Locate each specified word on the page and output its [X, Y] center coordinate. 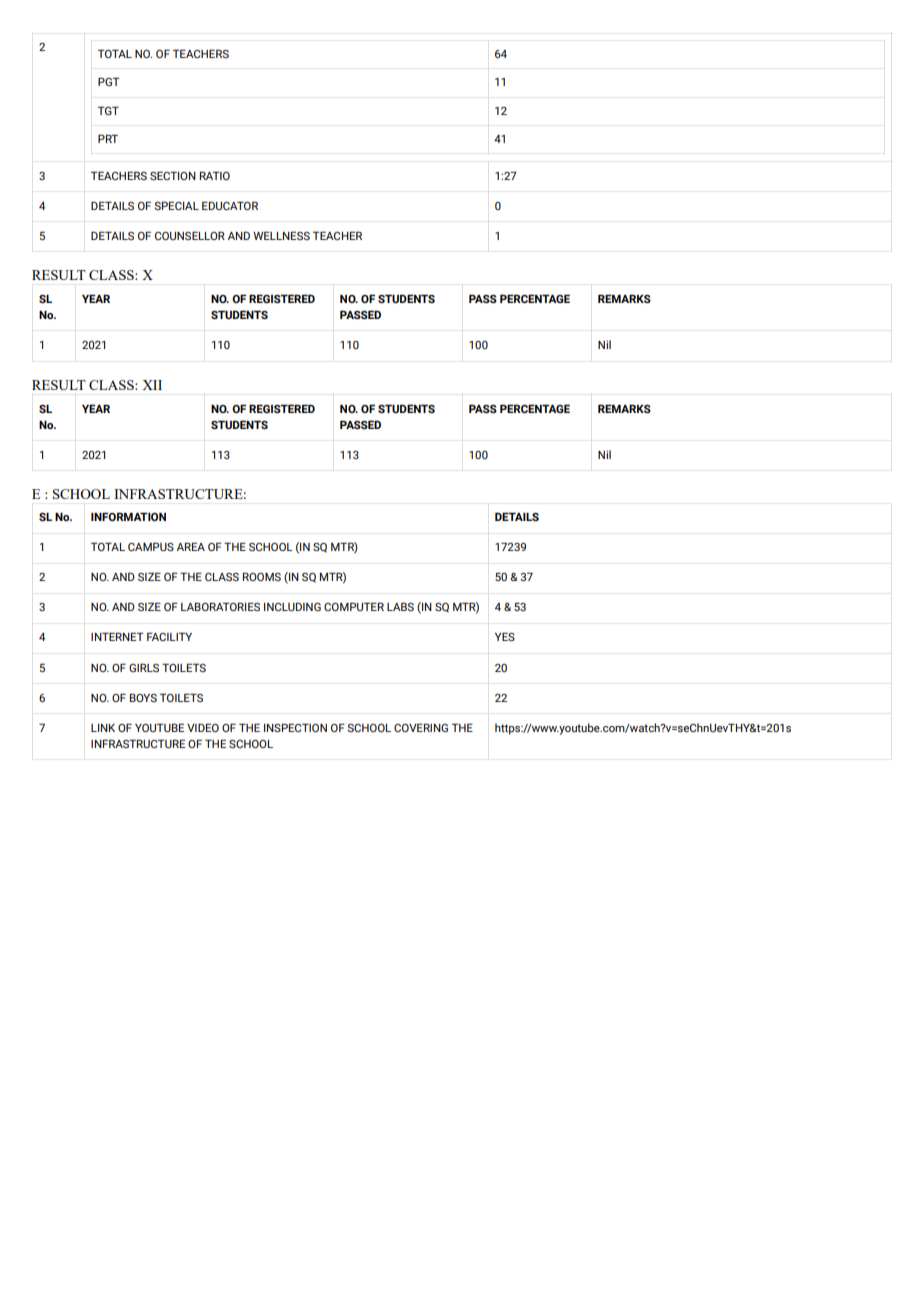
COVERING [421, 727]
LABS [400, 606]
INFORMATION [128, 516]
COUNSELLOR [190, 235]
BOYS [143, 697]
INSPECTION [295, 727]
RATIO [215, 175]
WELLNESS [281, 235]
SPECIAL [176, 205]
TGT [108, 110]
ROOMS [262, 576]
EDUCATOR [230, 205]
